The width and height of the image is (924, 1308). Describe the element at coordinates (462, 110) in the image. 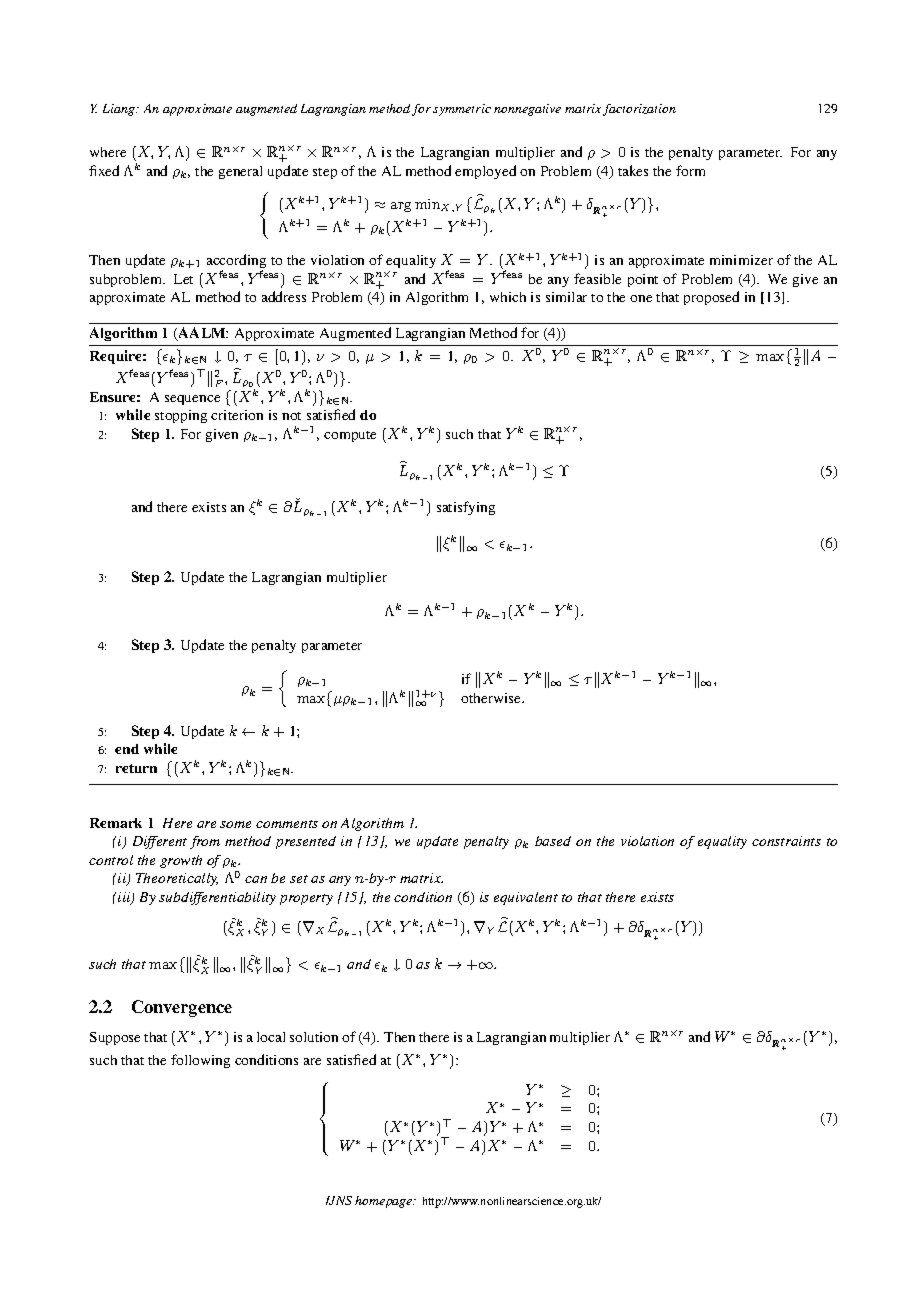

I see `symmetric` at that location.
